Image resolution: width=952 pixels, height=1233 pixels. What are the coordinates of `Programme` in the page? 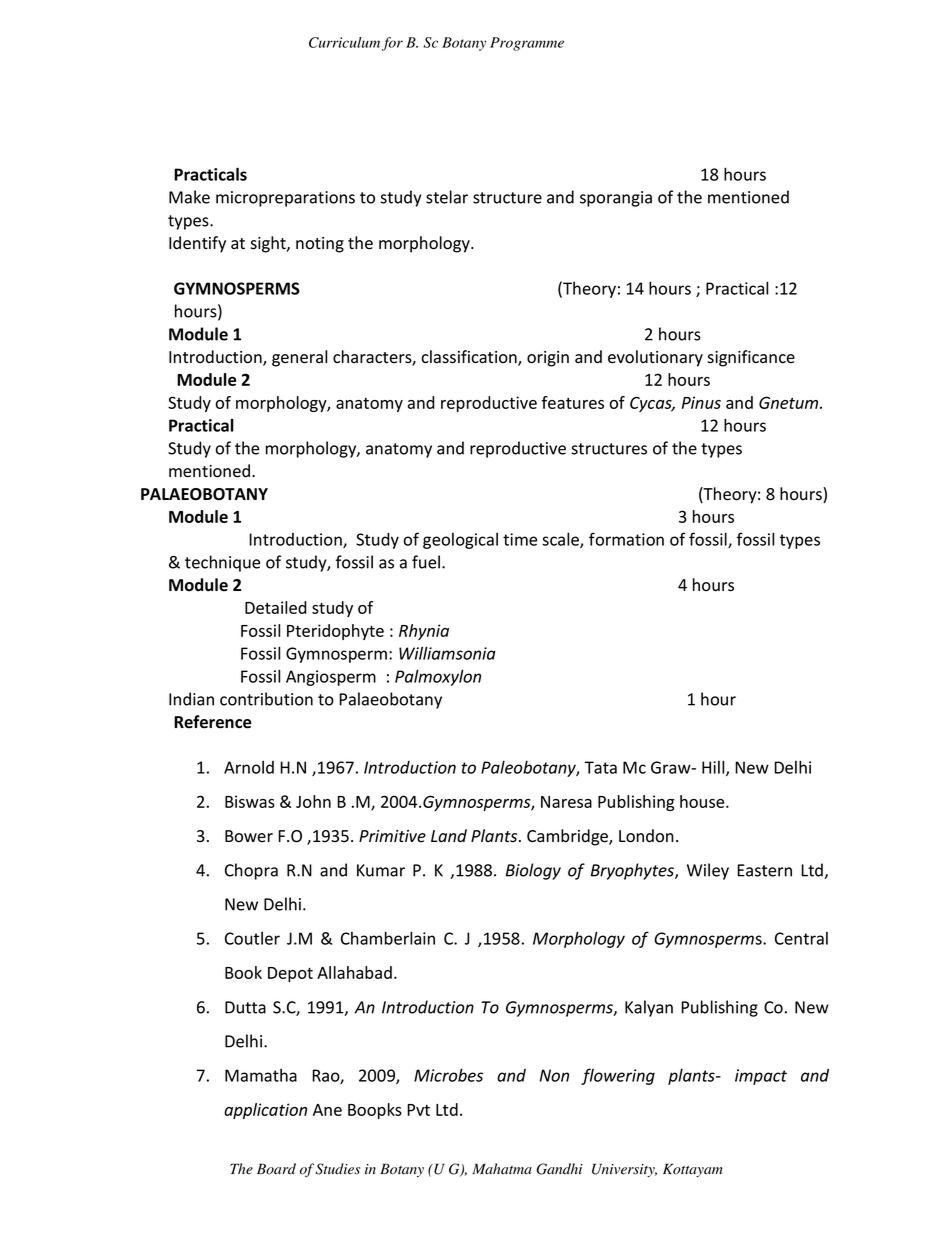 It's located at (527, 44).
